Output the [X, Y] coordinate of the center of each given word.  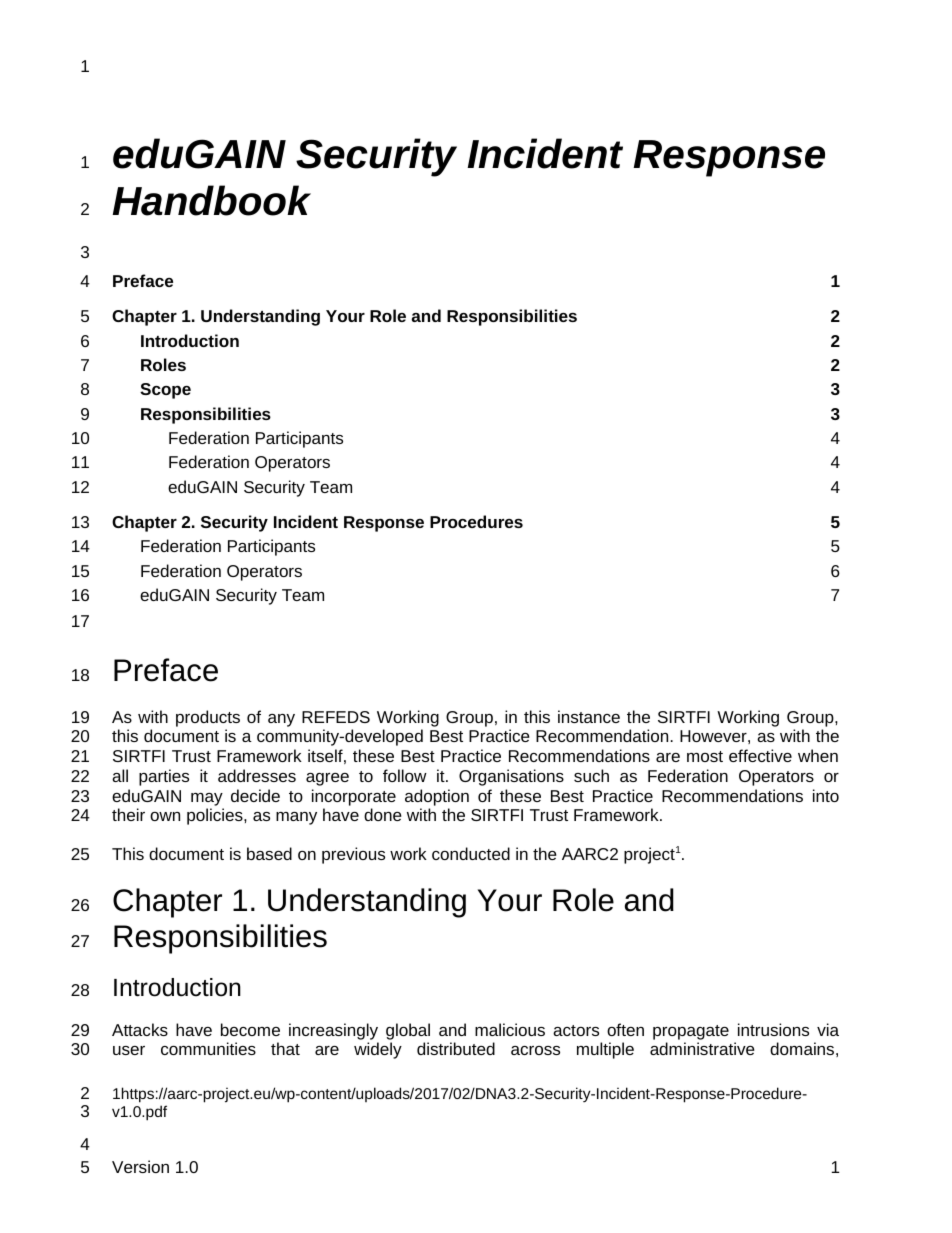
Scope [165, 391]
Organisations [511, 777]
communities [208, 1048]
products [208, 718]
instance [589, 716]
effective [760, 755]
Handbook [211, 200]
